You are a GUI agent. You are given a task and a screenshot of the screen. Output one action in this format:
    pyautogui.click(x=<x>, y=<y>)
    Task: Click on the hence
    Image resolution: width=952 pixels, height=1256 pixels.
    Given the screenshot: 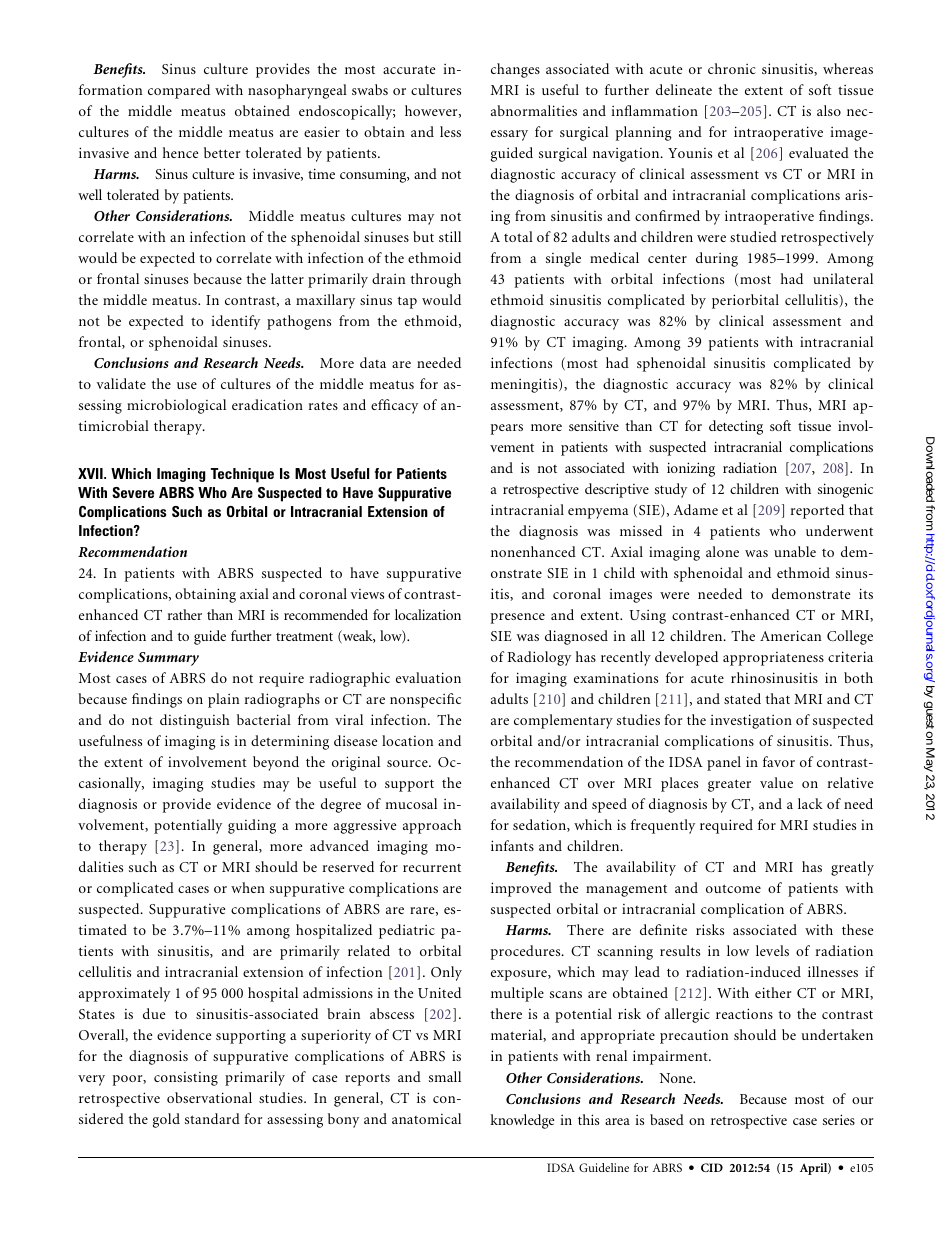 What is the action you would take?
    pyautogui.click(x=180, y=152)
